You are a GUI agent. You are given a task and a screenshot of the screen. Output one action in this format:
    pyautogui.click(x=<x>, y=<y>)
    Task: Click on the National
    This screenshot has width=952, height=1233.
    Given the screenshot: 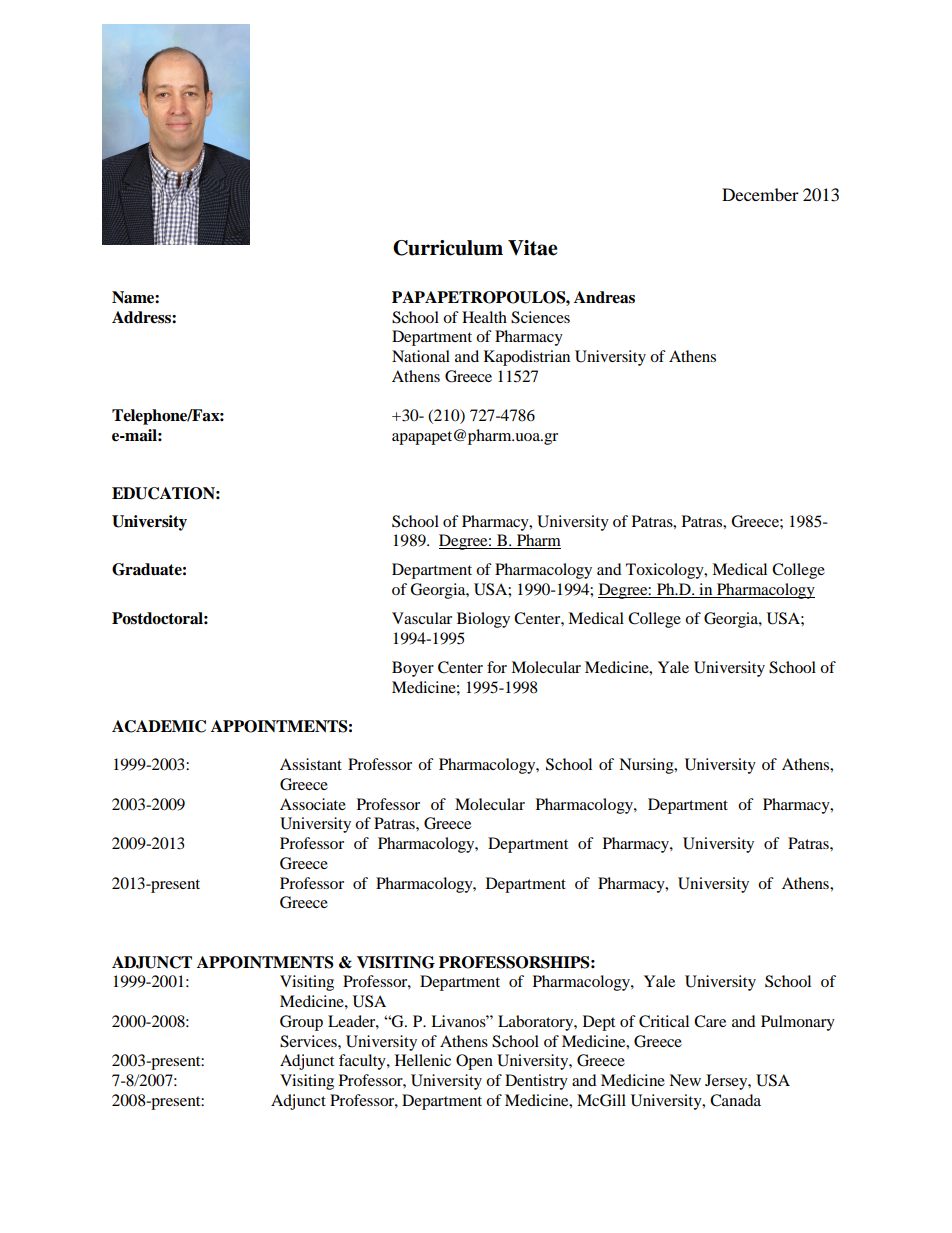 What is the action you would take?
    pyautogui.click(x=421, y=356)
